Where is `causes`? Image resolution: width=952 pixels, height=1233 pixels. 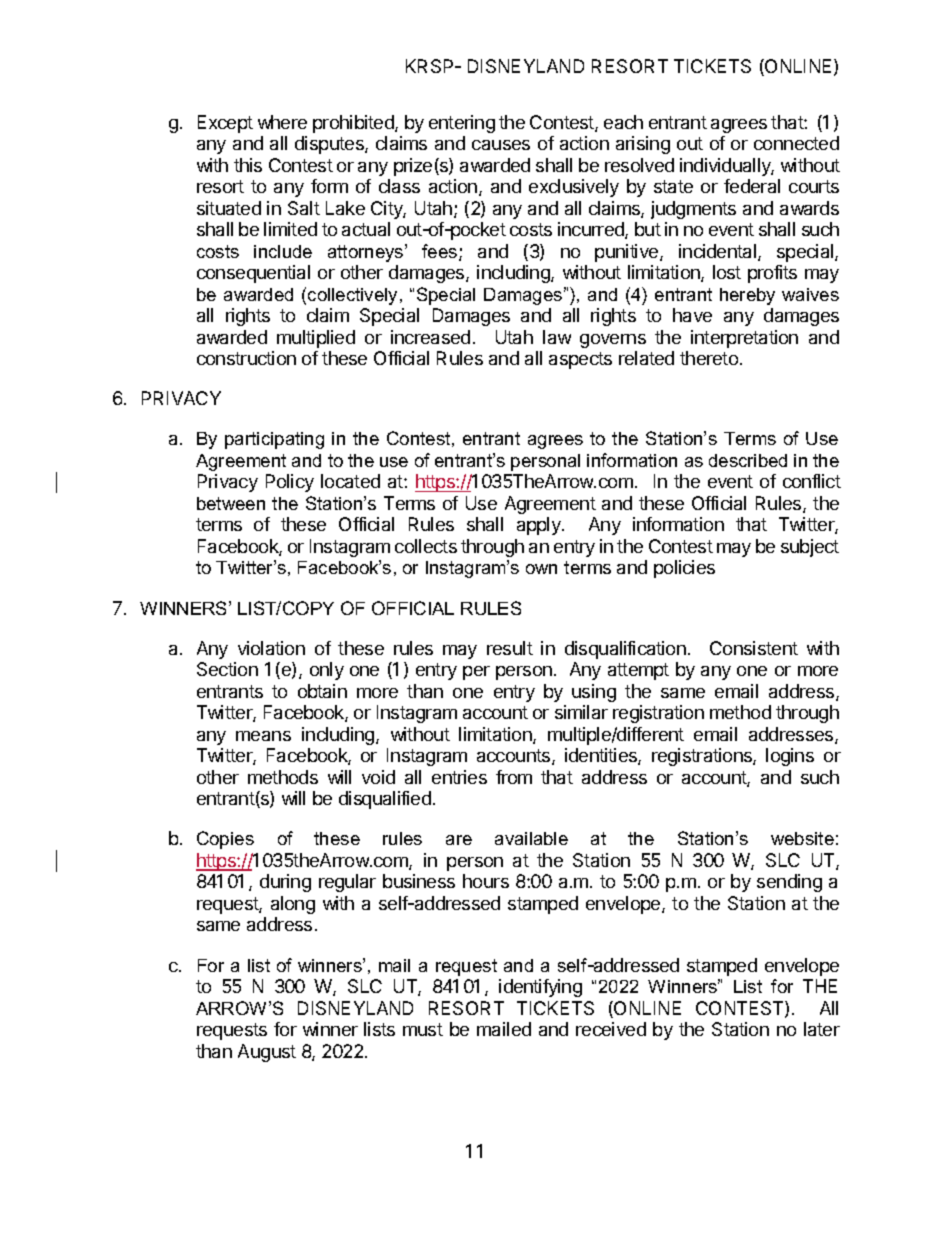
causes is located at coordinates (501, 145).
